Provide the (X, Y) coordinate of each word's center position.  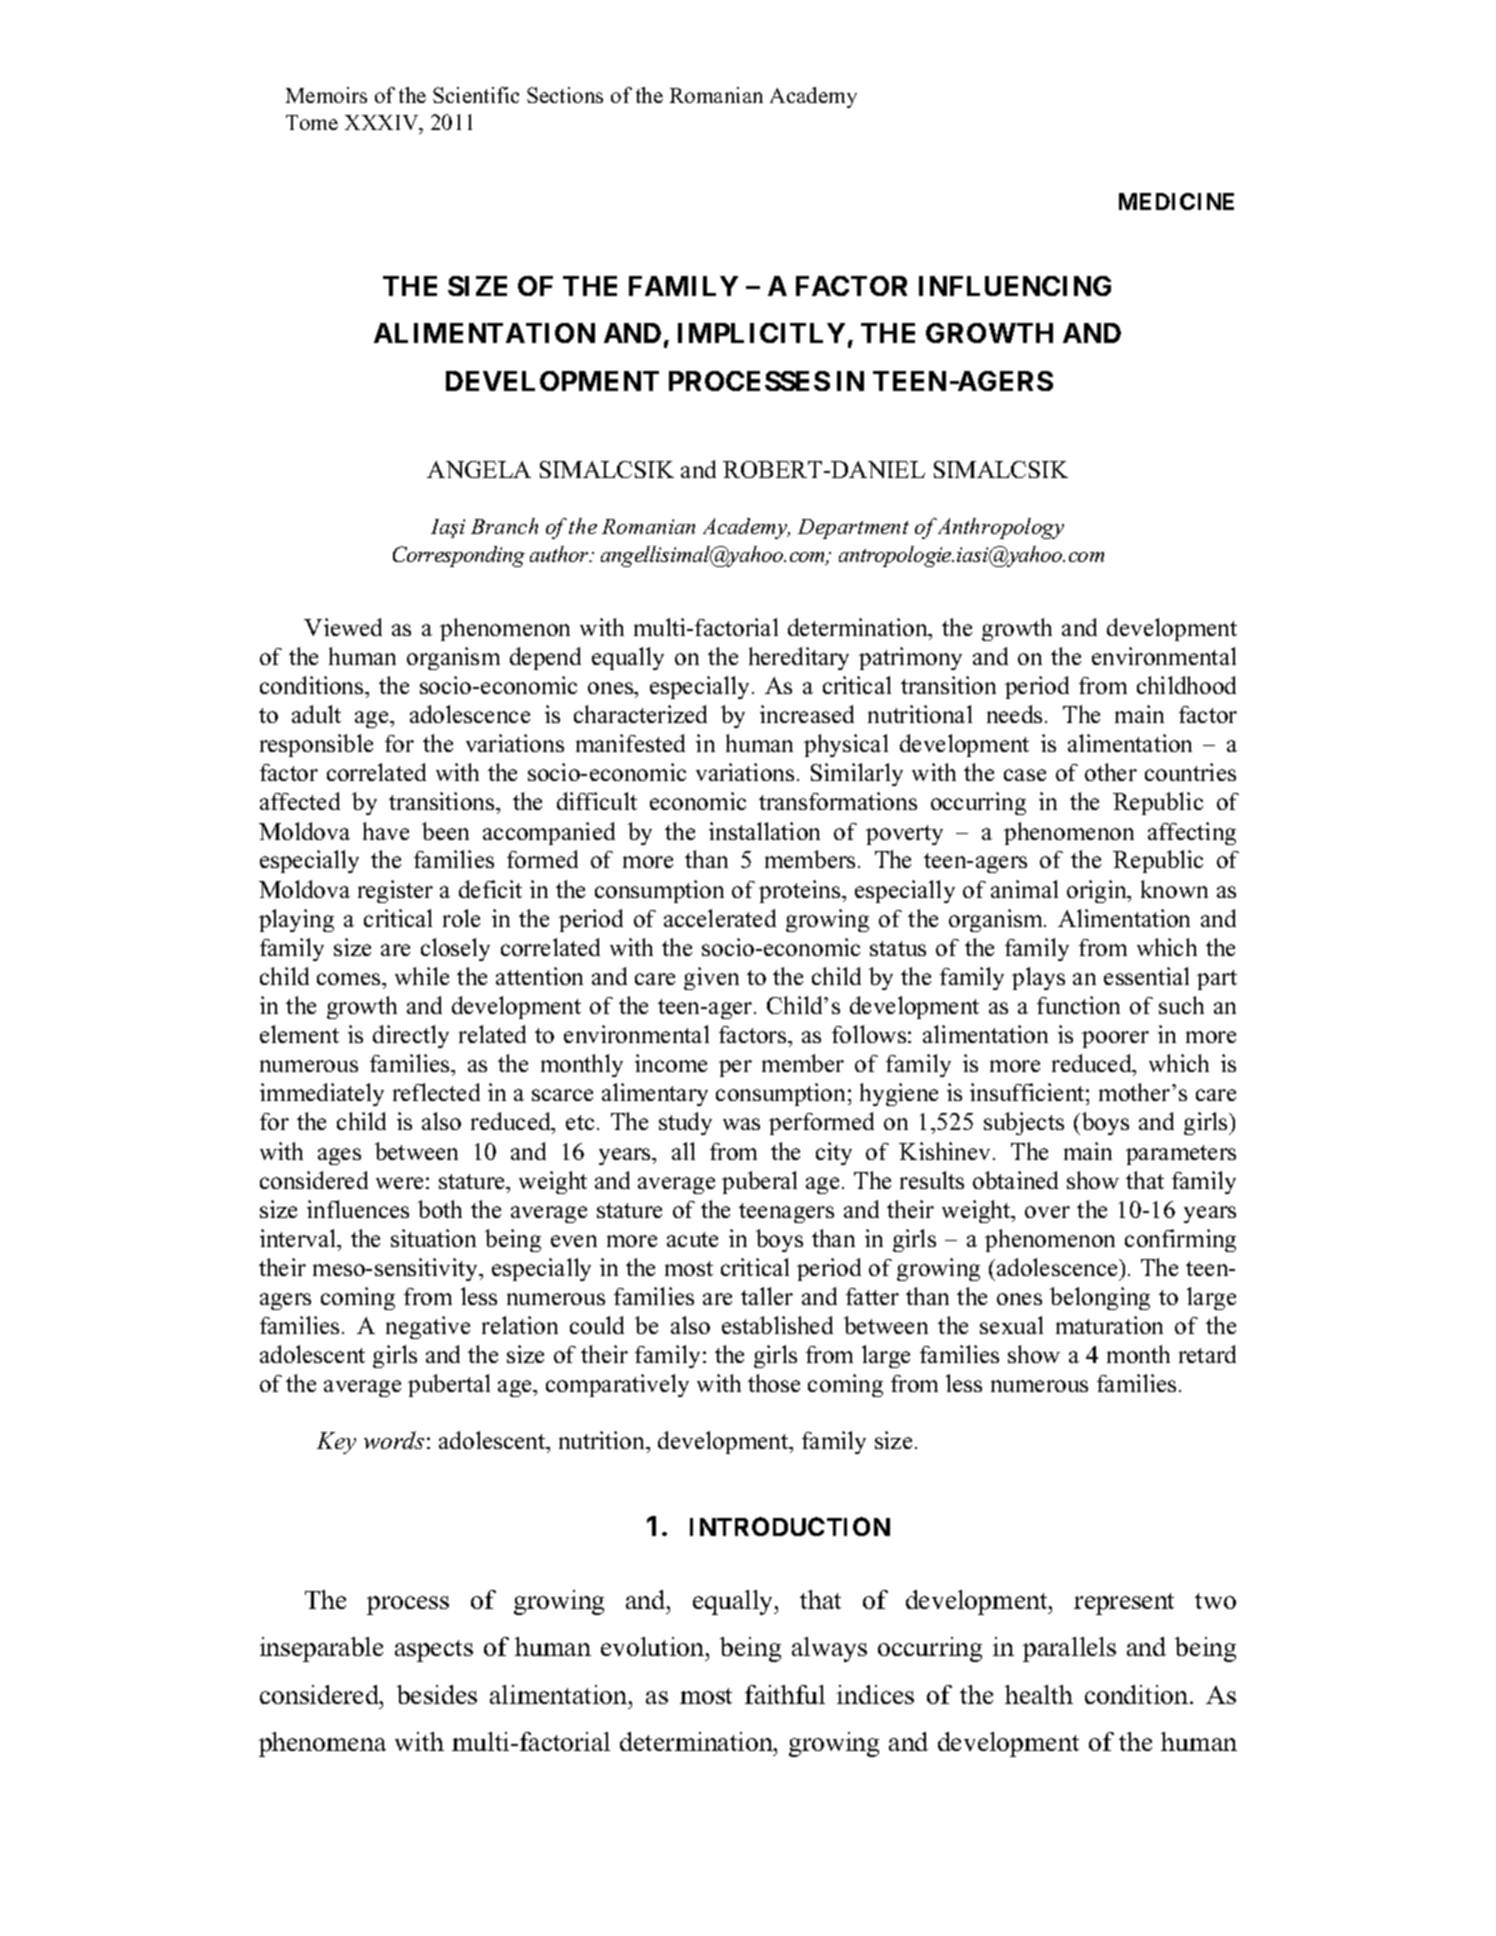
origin (1098, 891)
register (395, 891)
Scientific (476, 95)
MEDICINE (1176, 201)
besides (437, 1694)
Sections (565, 95)
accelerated (720, 918)
